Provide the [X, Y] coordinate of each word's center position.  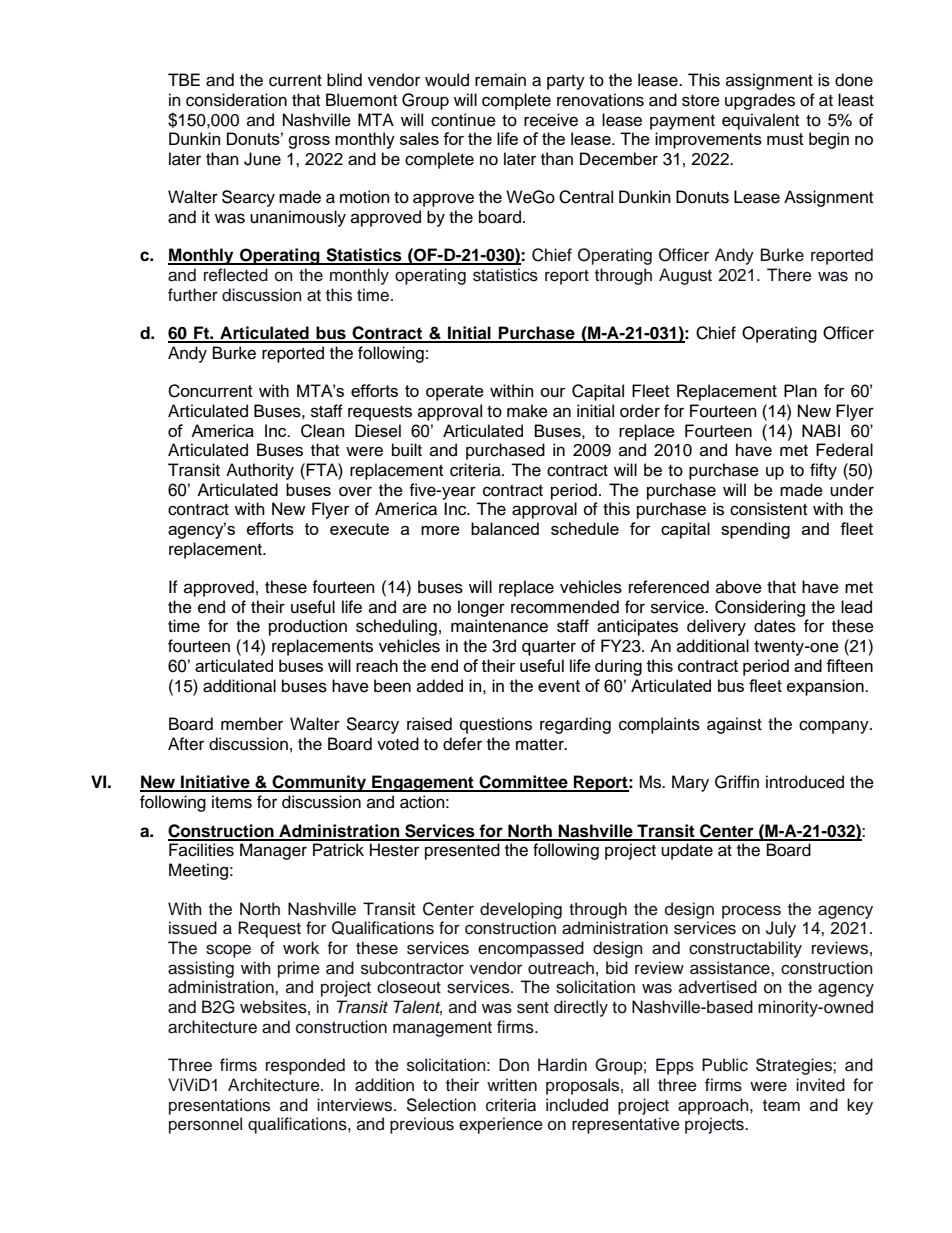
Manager [273, 851]
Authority [260, 471]
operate [455, 393]
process [751, 912]
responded [305, 1066]
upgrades [760, 101]
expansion [826, 687]
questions [496, 725]
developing [521, 910]
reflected [236, 275]
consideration [236, 100]
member [252, 724]
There [789, 275]
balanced [505, 528]
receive [551, 120]
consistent [768, 509]
